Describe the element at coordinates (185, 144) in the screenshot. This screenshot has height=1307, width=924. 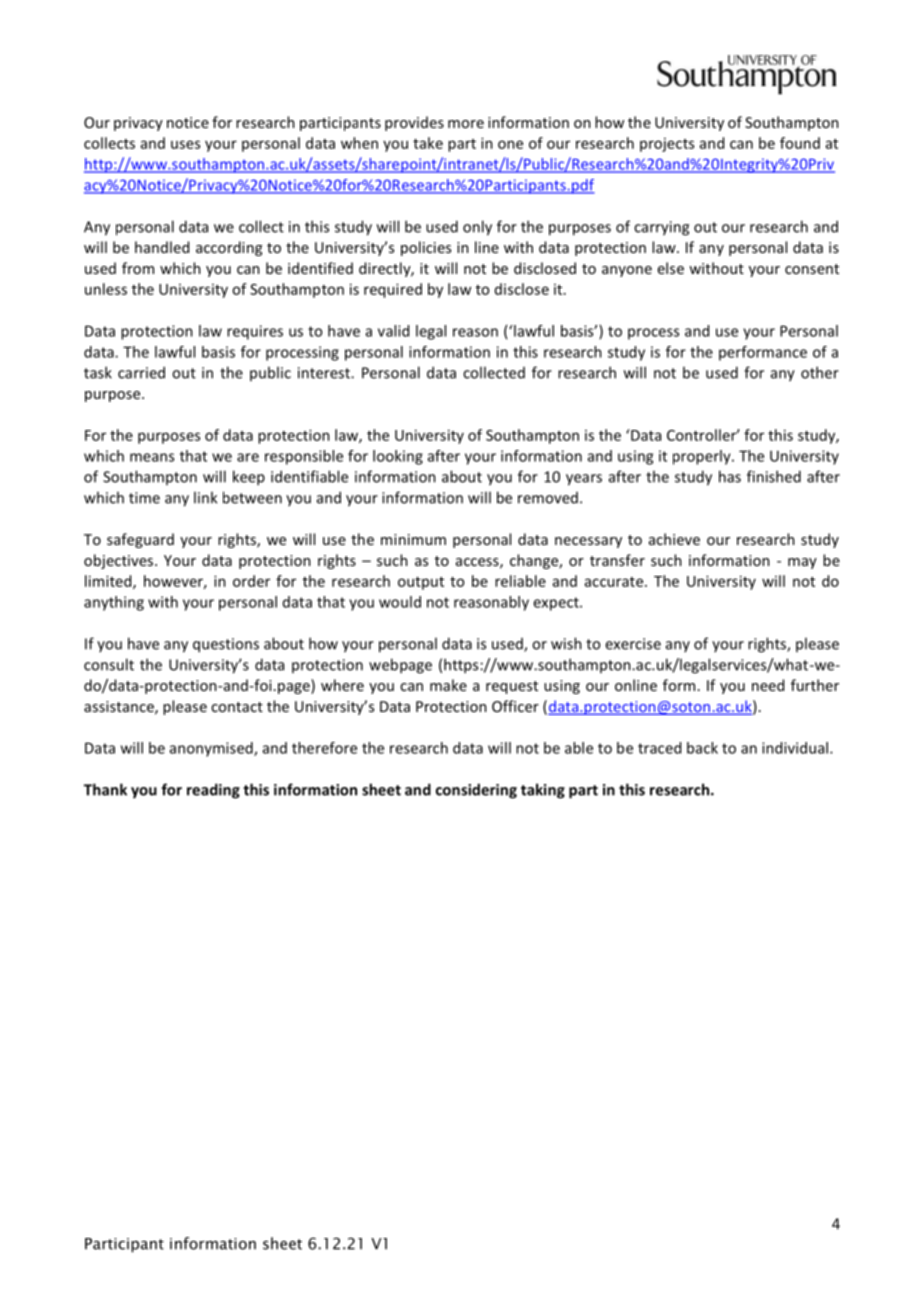
I see `uses` at that location.
